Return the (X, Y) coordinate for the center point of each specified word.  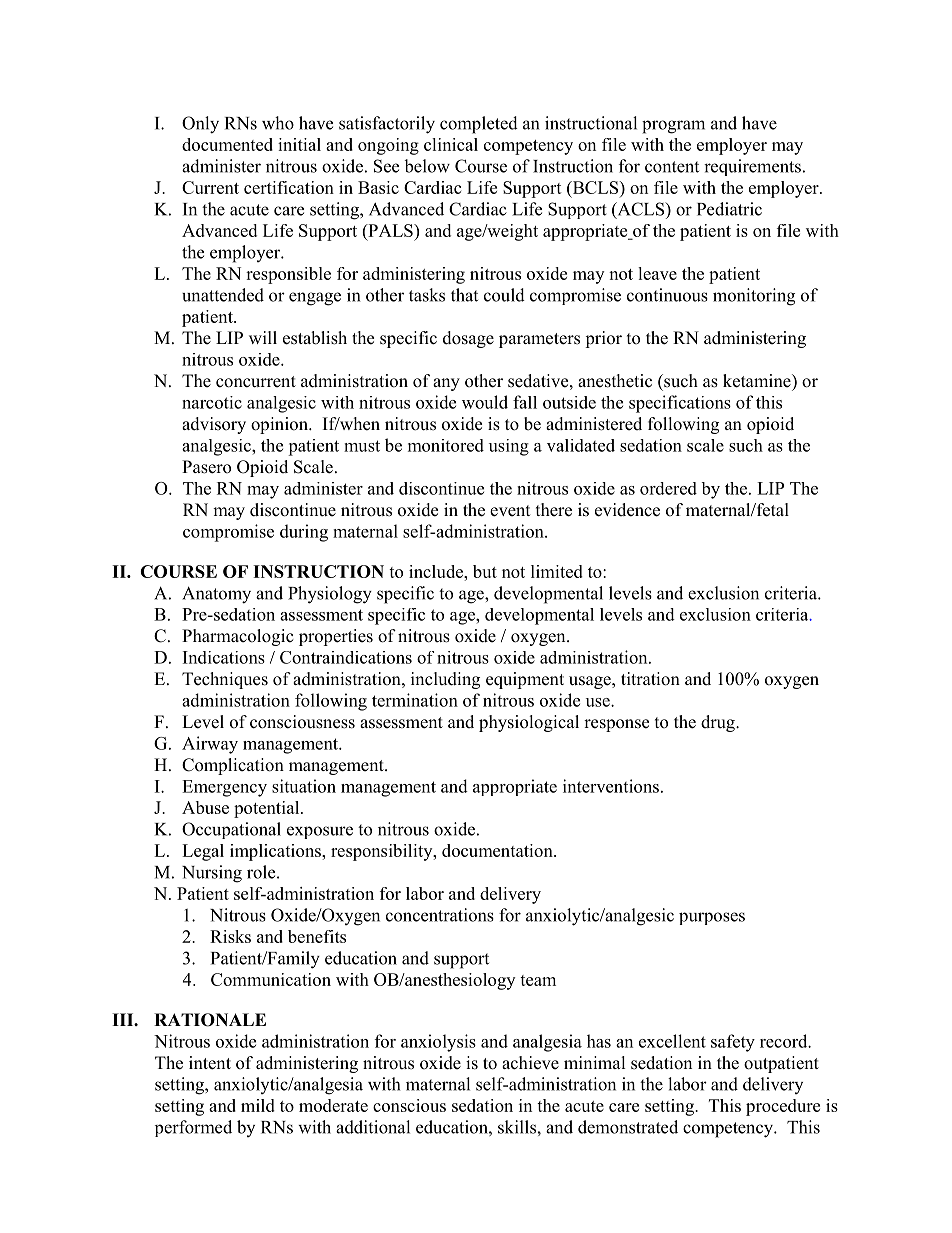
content (672, 167)
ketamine (758, 381)
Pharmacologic (238, 637)
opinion (280, 425)
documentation (498, 850)
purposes (712, 918)
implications (276, 852)
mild (258, 1105)
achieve (530, 1063)
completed (479, 125)
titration (650, 679)
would (485, 402)
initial (299, 144)
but (485, 571)
